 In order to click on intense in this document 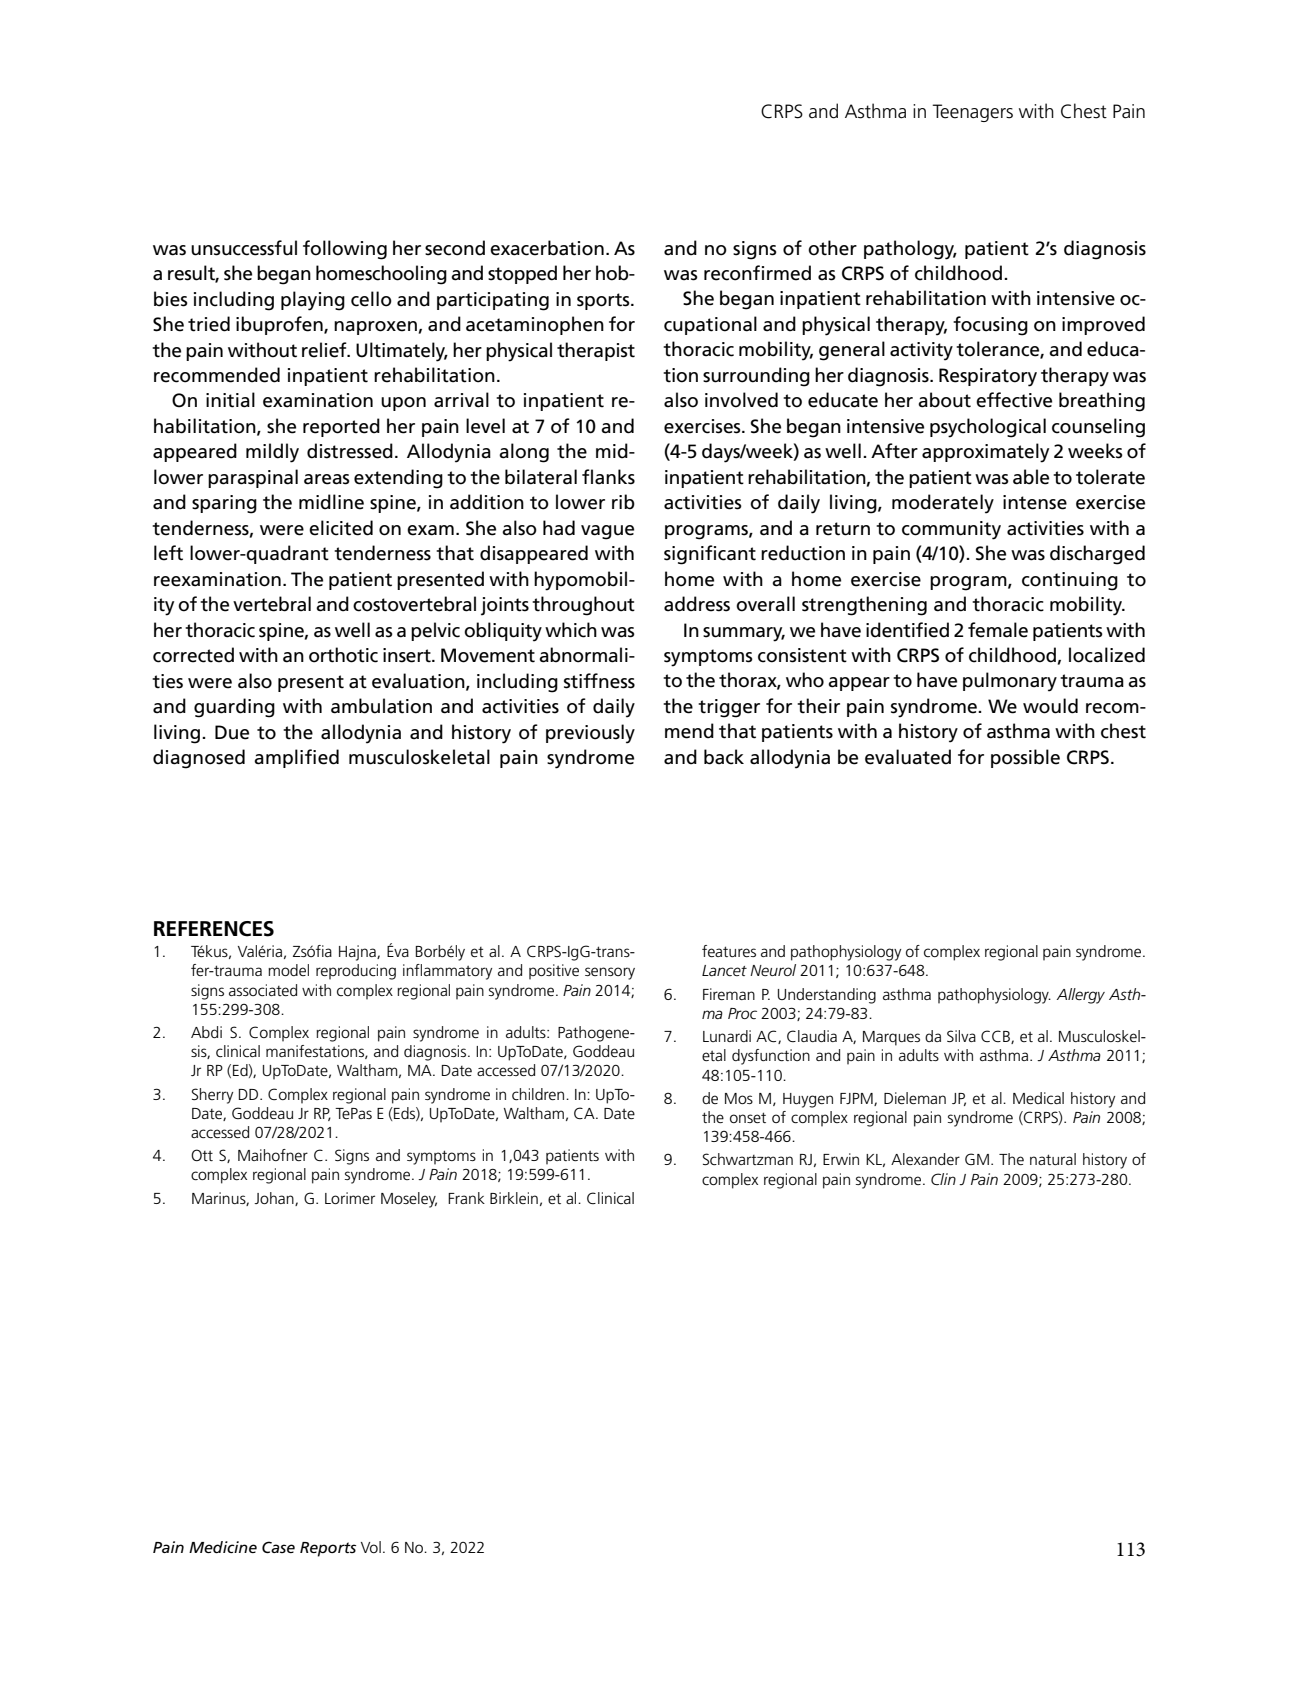, I will do `click(1035, 502)`.
